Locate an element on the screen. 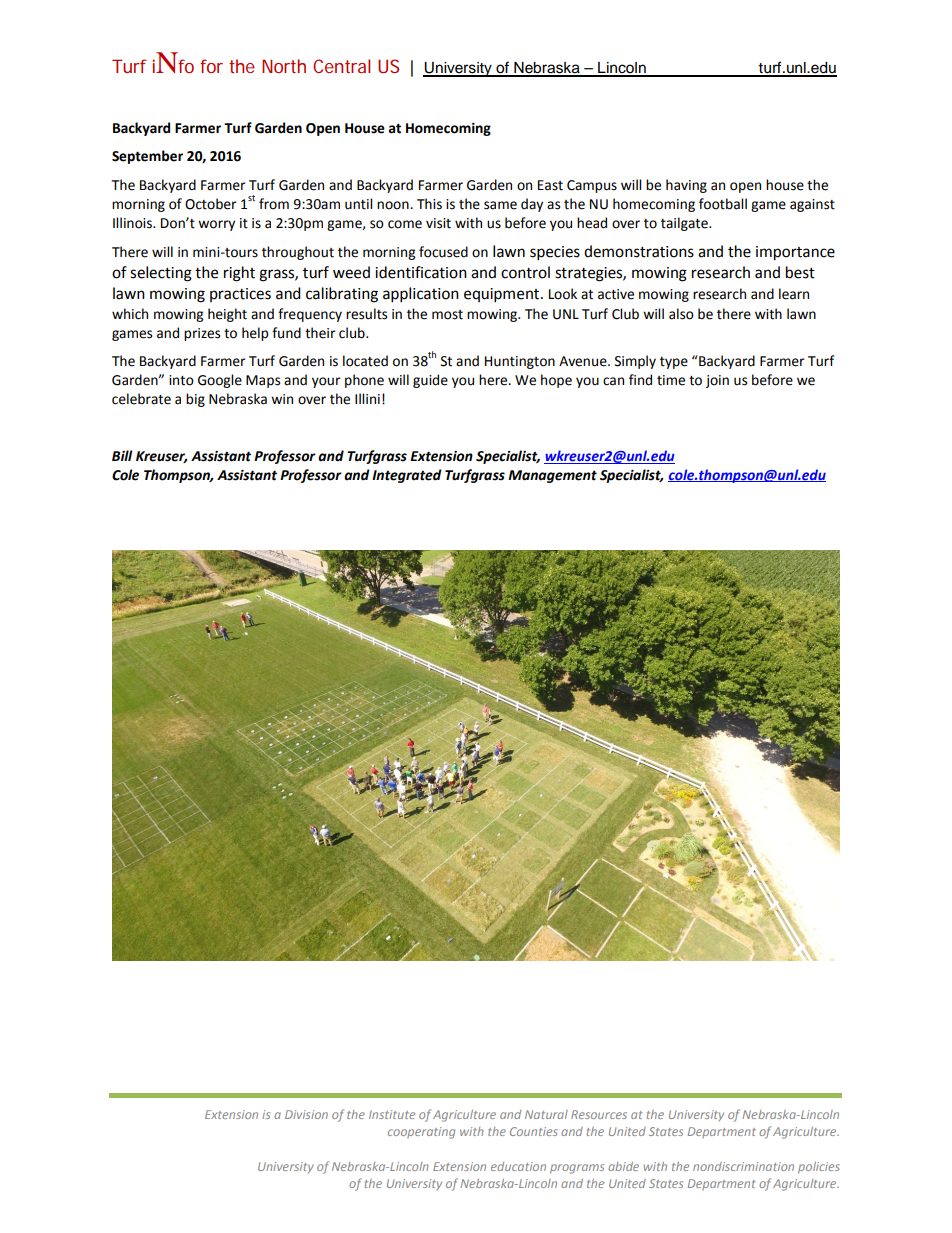 Image resolution: width=952 pixels, height=1233 pixels. having is located at coordinates (686, 186).
